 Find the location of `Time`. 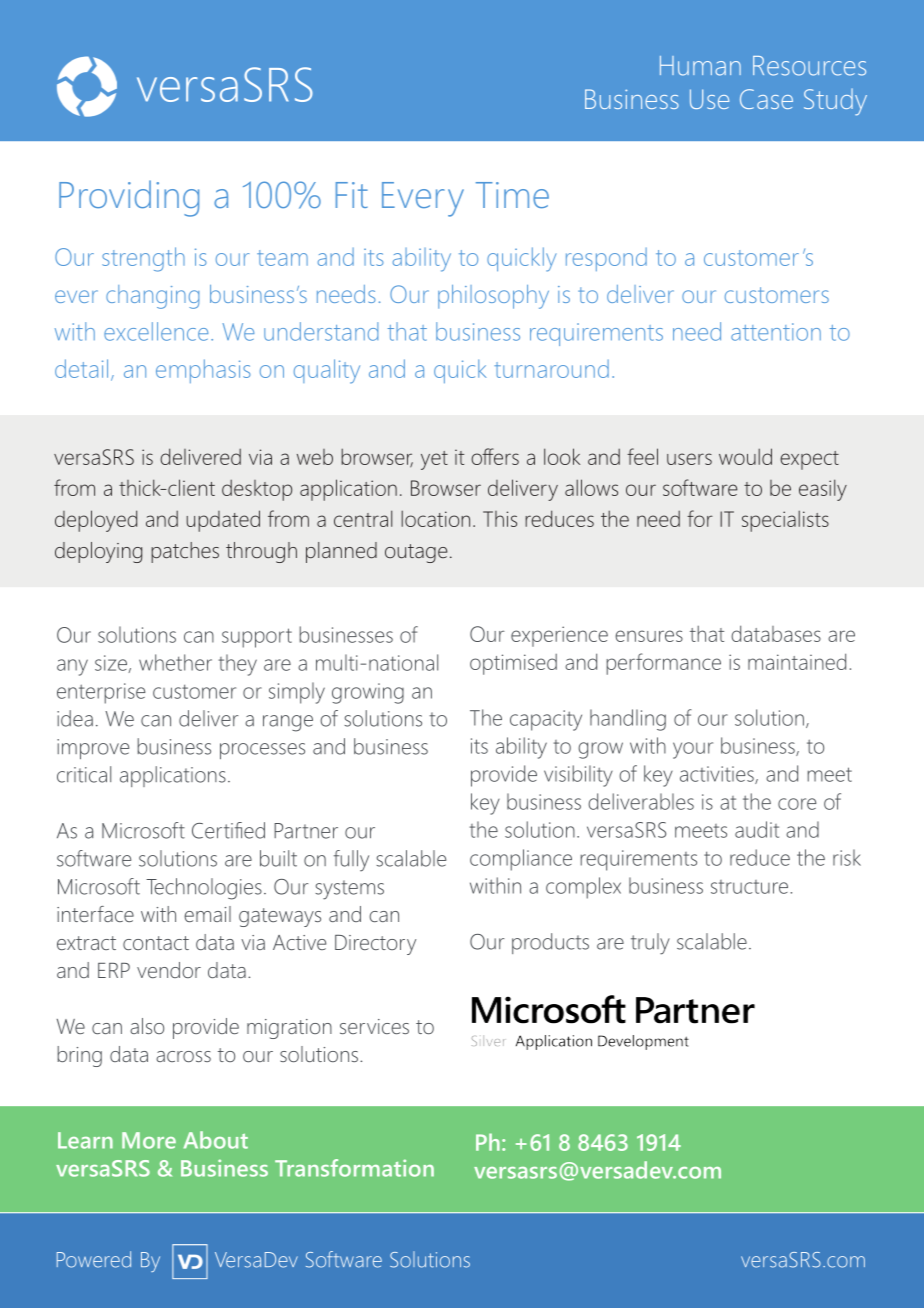

Time is located at coordinates (512, 195).
